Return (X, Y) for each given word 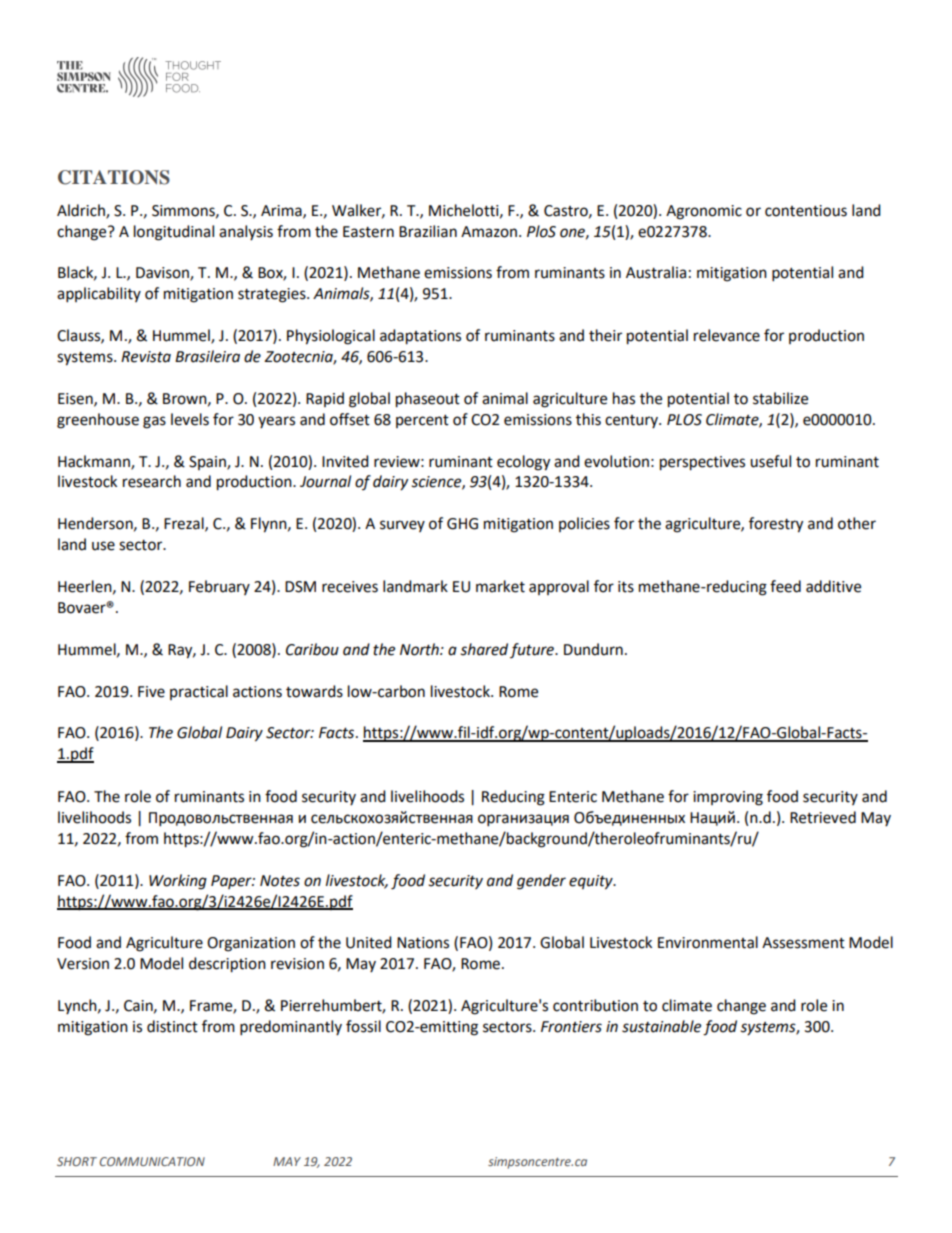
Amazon (490, 232)
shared (484, 649)
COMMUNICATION (152, 1161)
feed (785, 586)
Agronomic (704, 212)
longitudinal (174, 233)
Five (151, 692)
